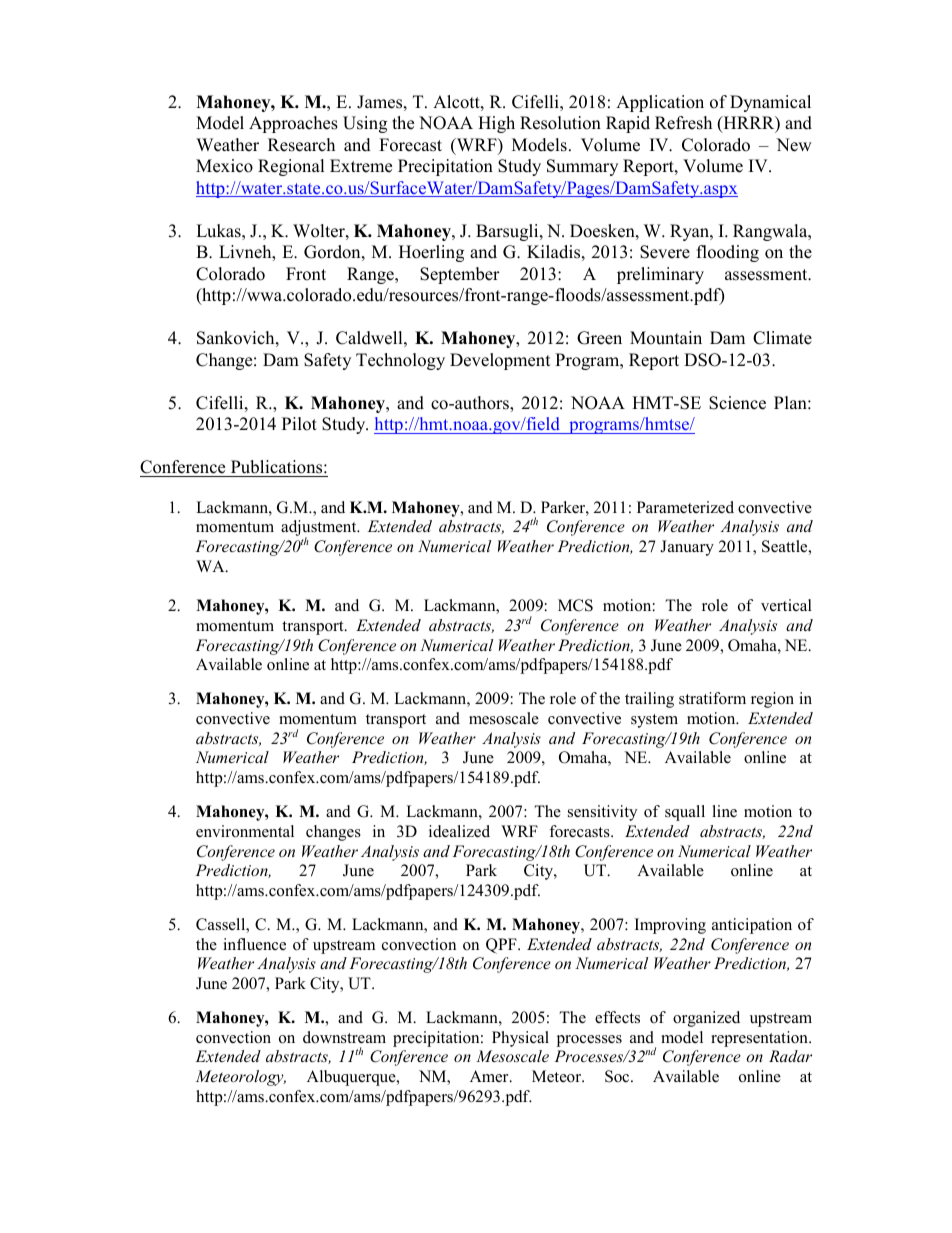 Image resolution: width=952 pixels, height=1233 pixels. What do you see at coordinates (320, 529) in the image?
I see `adjustment` at bounding box center [320, 529].
